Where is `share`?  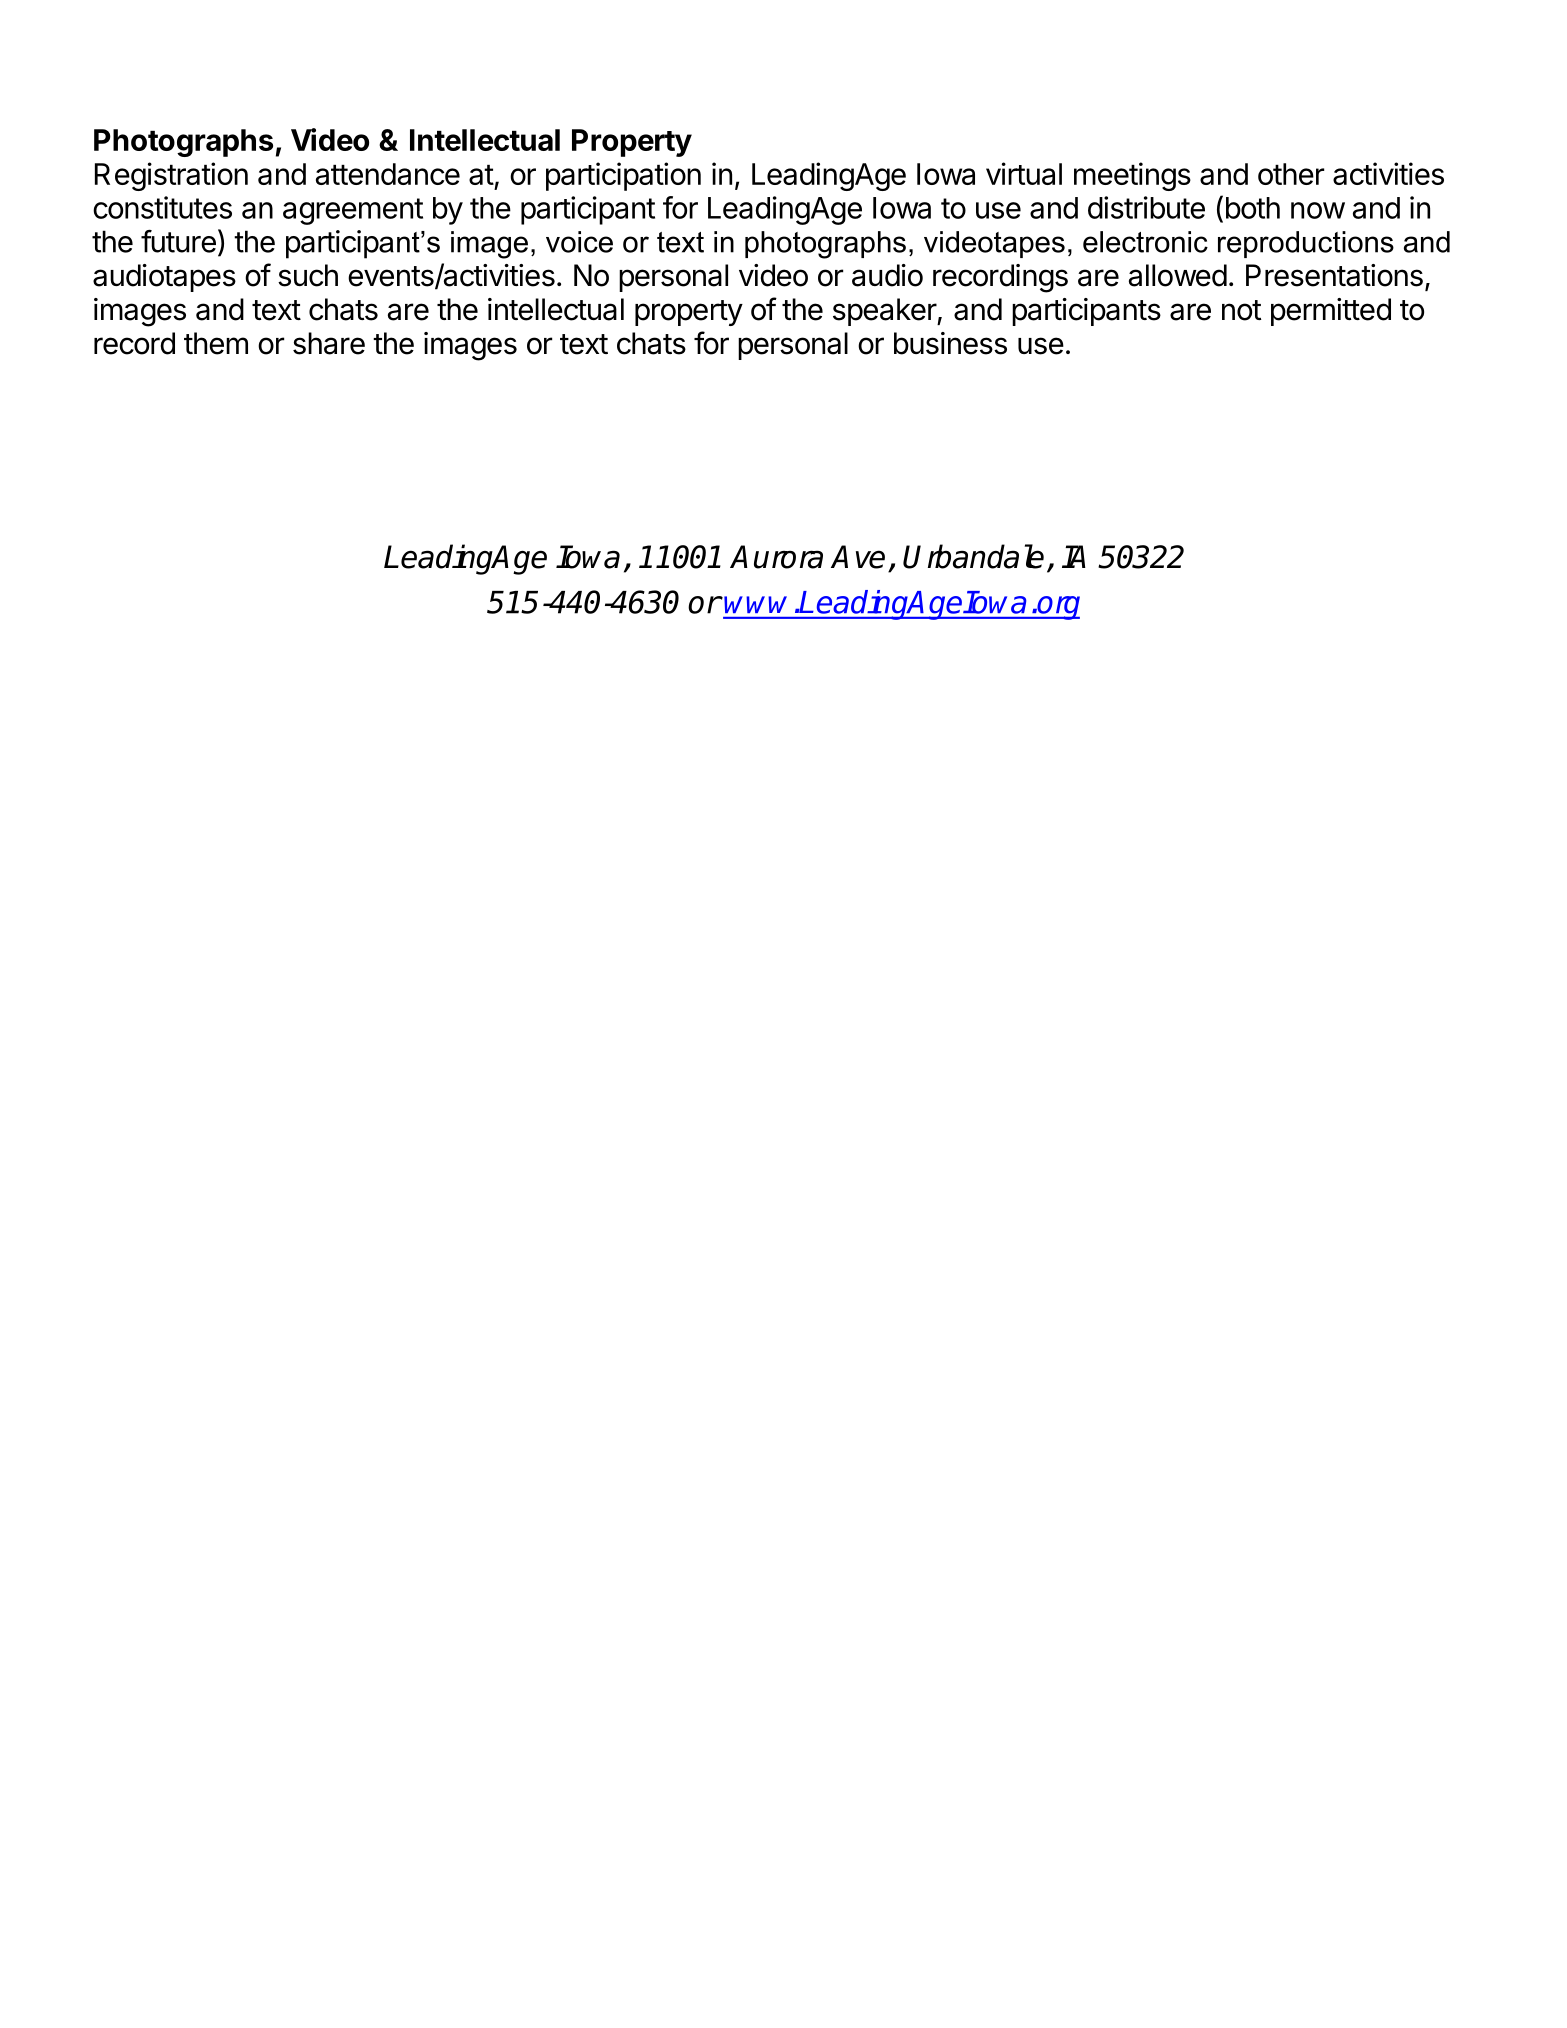
share is located at coordinates (329, 343).
